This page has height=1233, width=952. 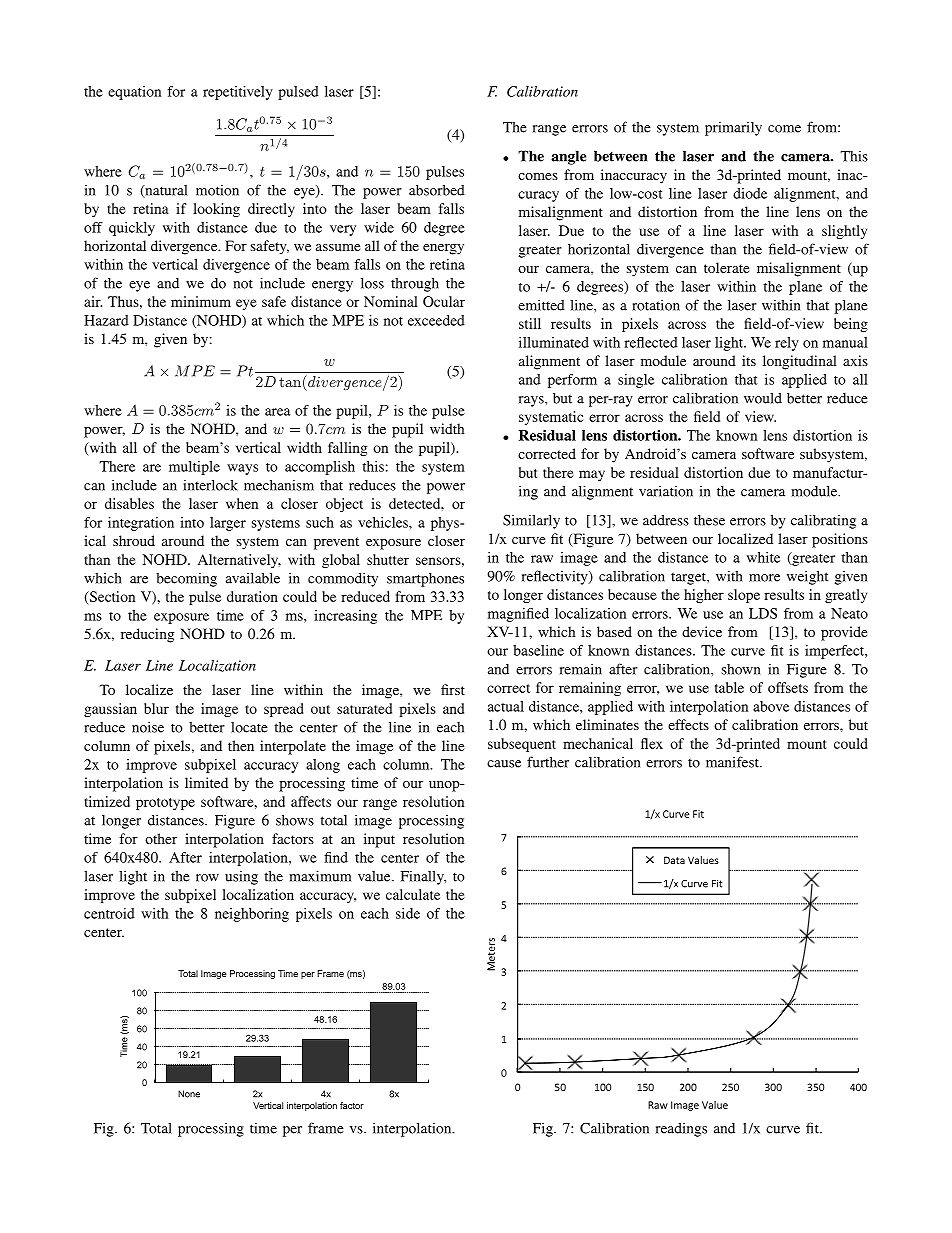 What do you see at coordinates (681, 1130) in the page?
I see `readings` at bounding box center [681, 1130].
